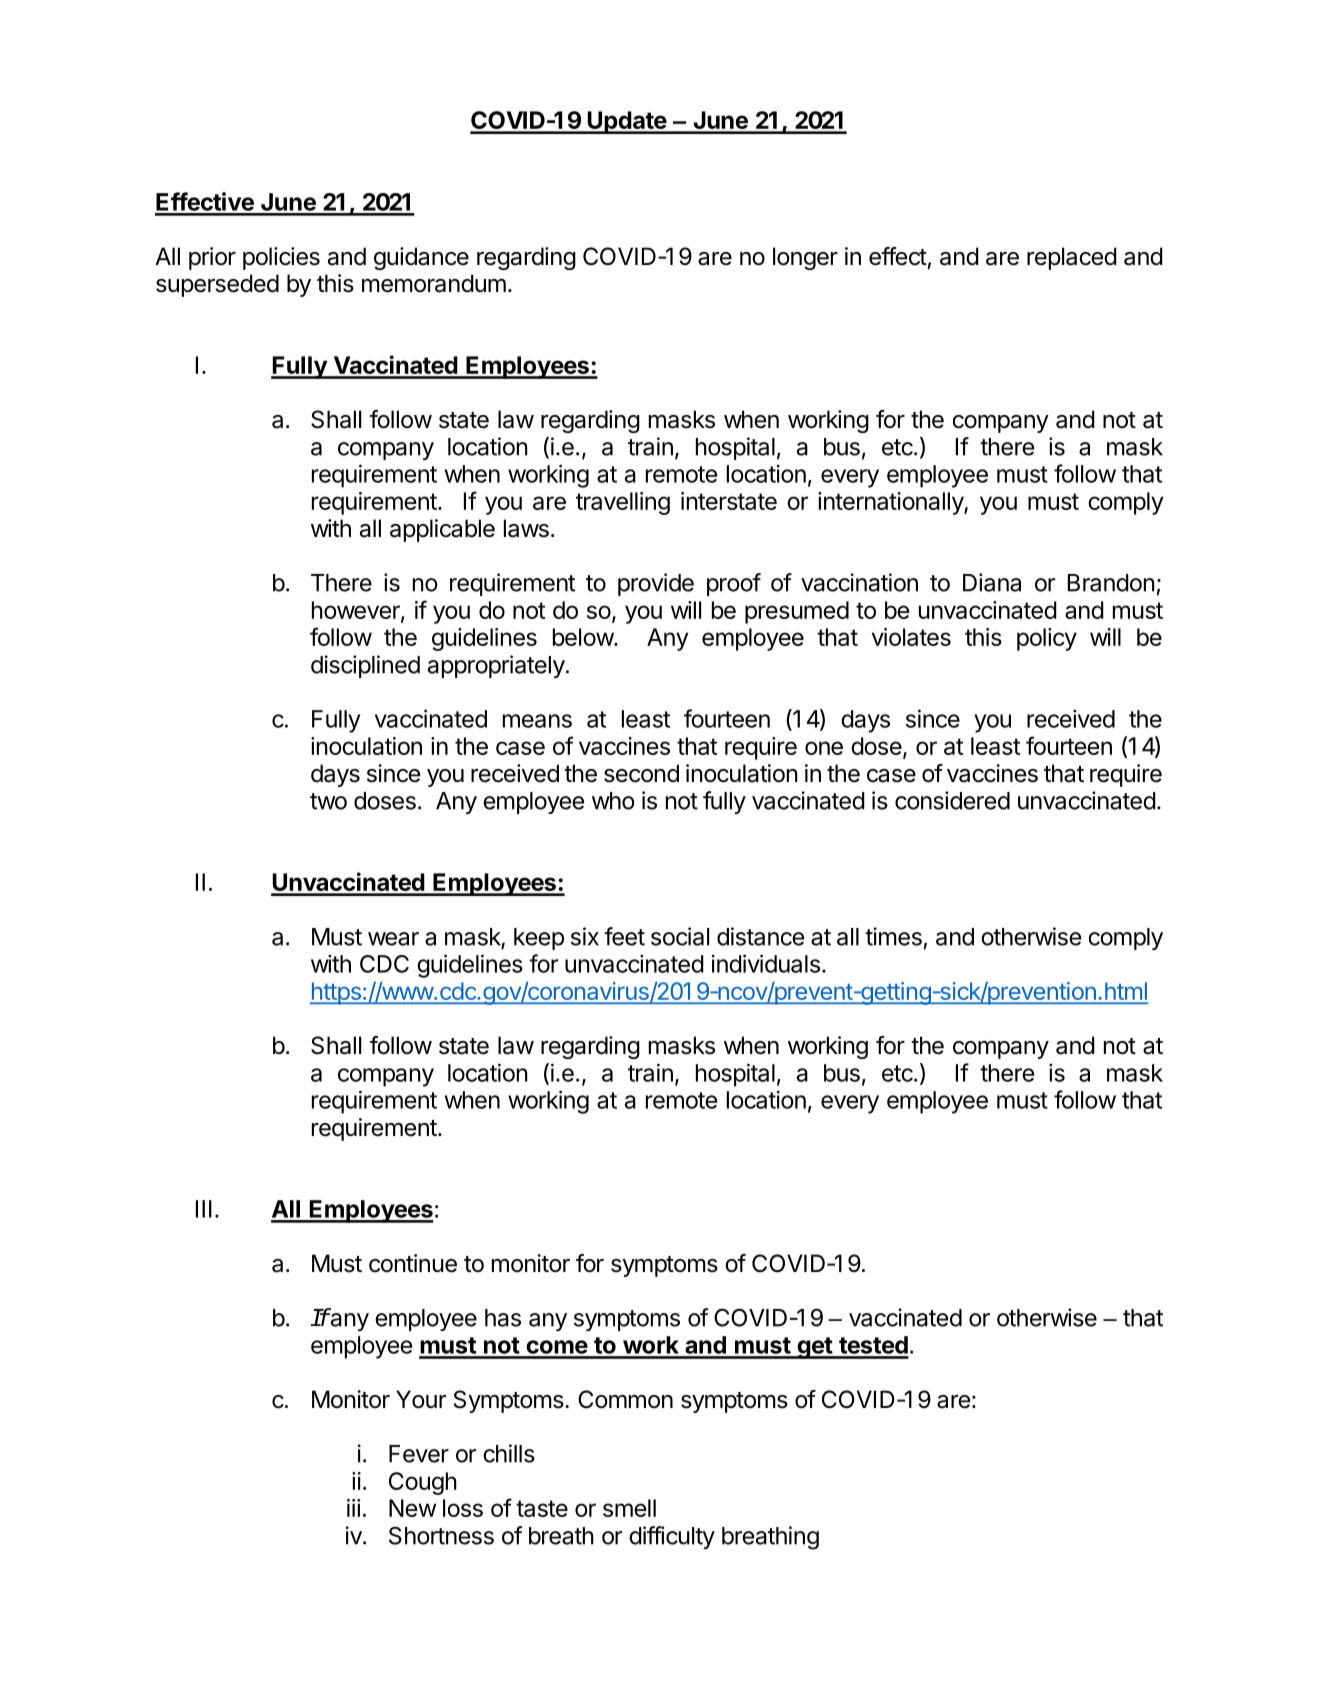 The image size is (1317, 1704). What do you see at coordinates (503, 1318) in the screenshot?
I see `has` at bounding box center [503, 1318].
